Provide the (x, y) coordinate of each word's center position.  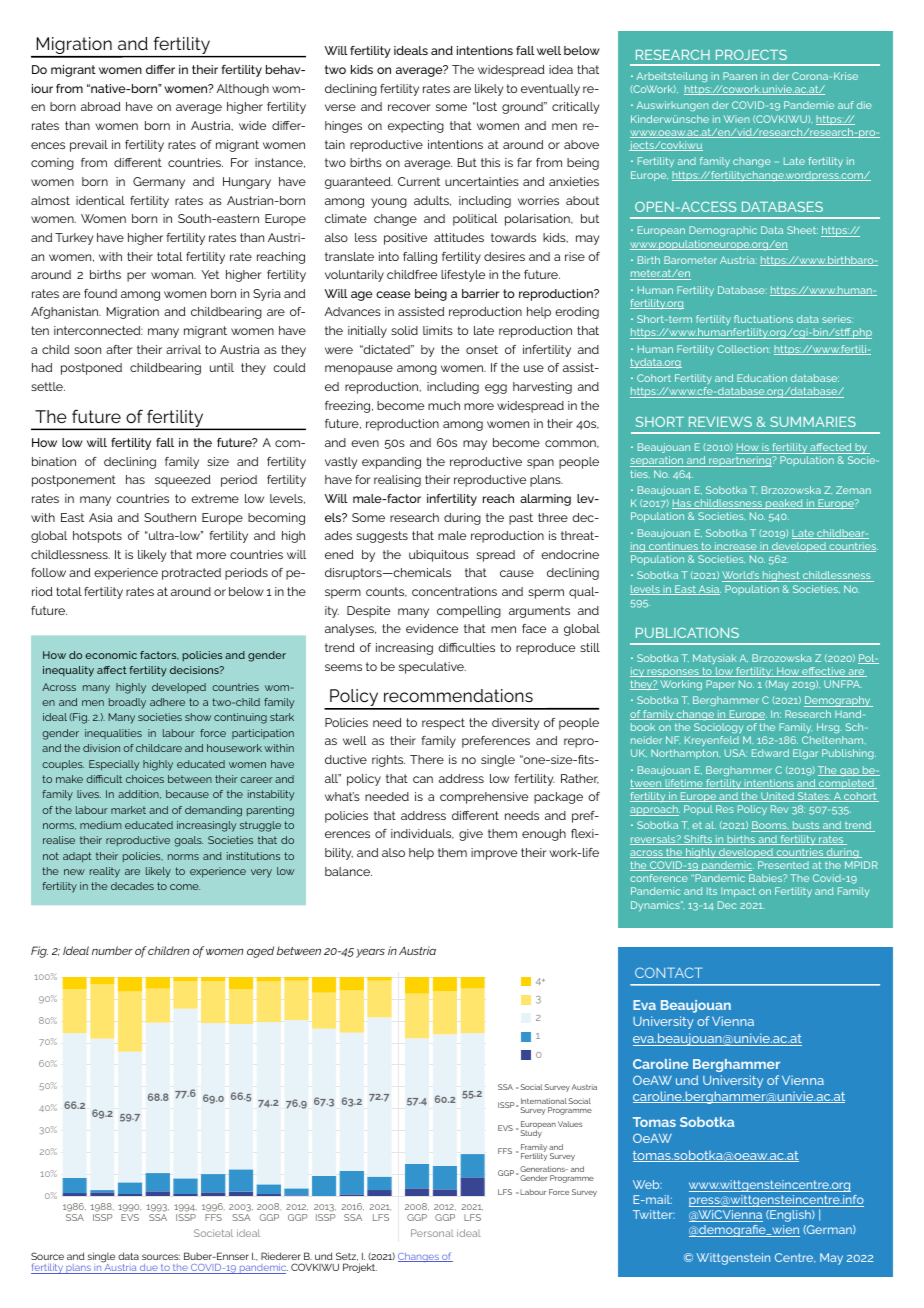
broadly (127, 703)
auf (846, 105)
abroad (101, 106)
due (149, 1269)
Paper (720, 685)
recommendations (458, 695)
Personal (432, 1233)
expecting (416, 127)
